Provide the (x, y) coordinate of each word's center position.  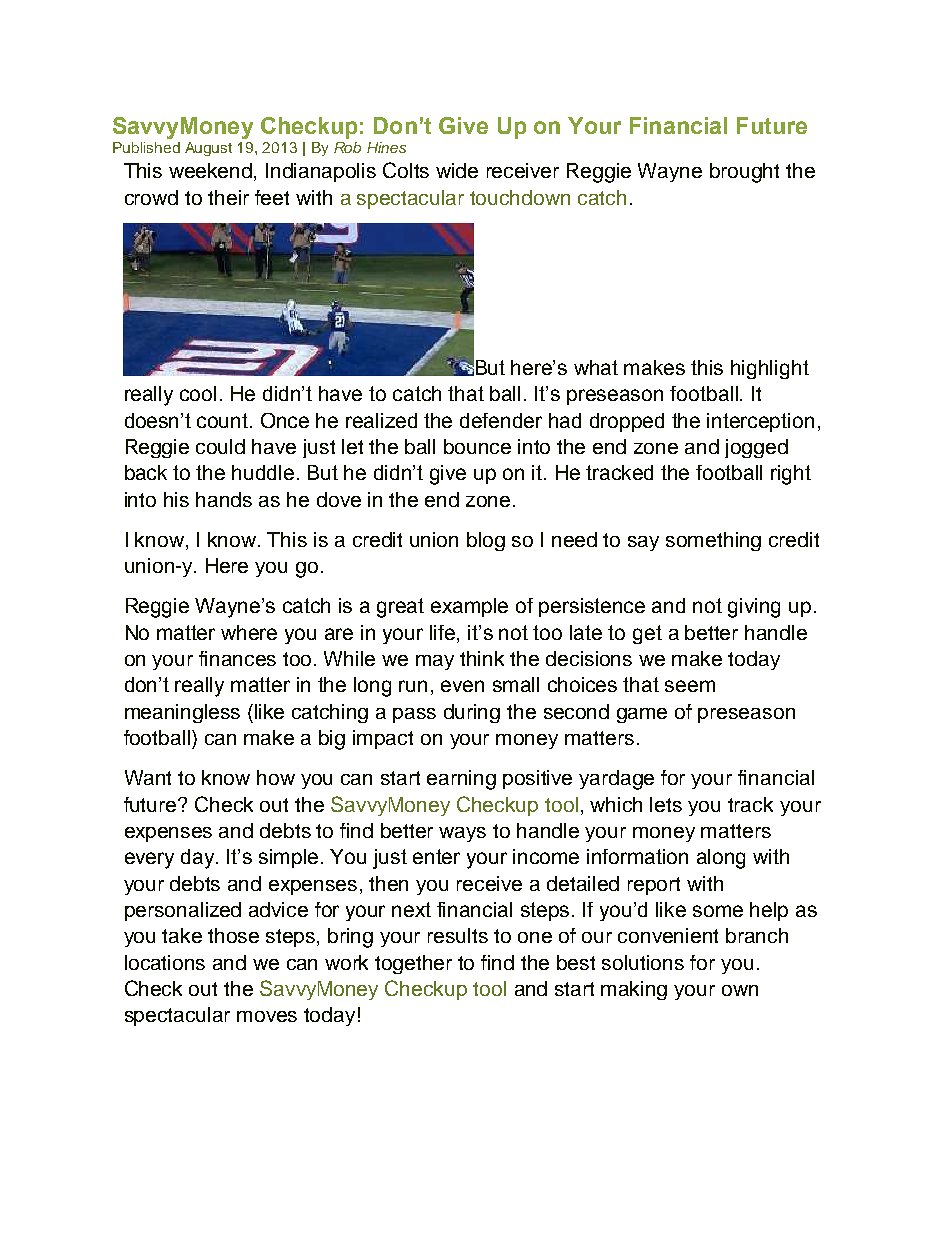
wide (457, 170)
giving (754, 608)
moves (267, 1016)
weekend (212, 172)
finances (237, 658)
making (634, 990)
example (469, 607)
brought (744, 173)
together (413, 964)
